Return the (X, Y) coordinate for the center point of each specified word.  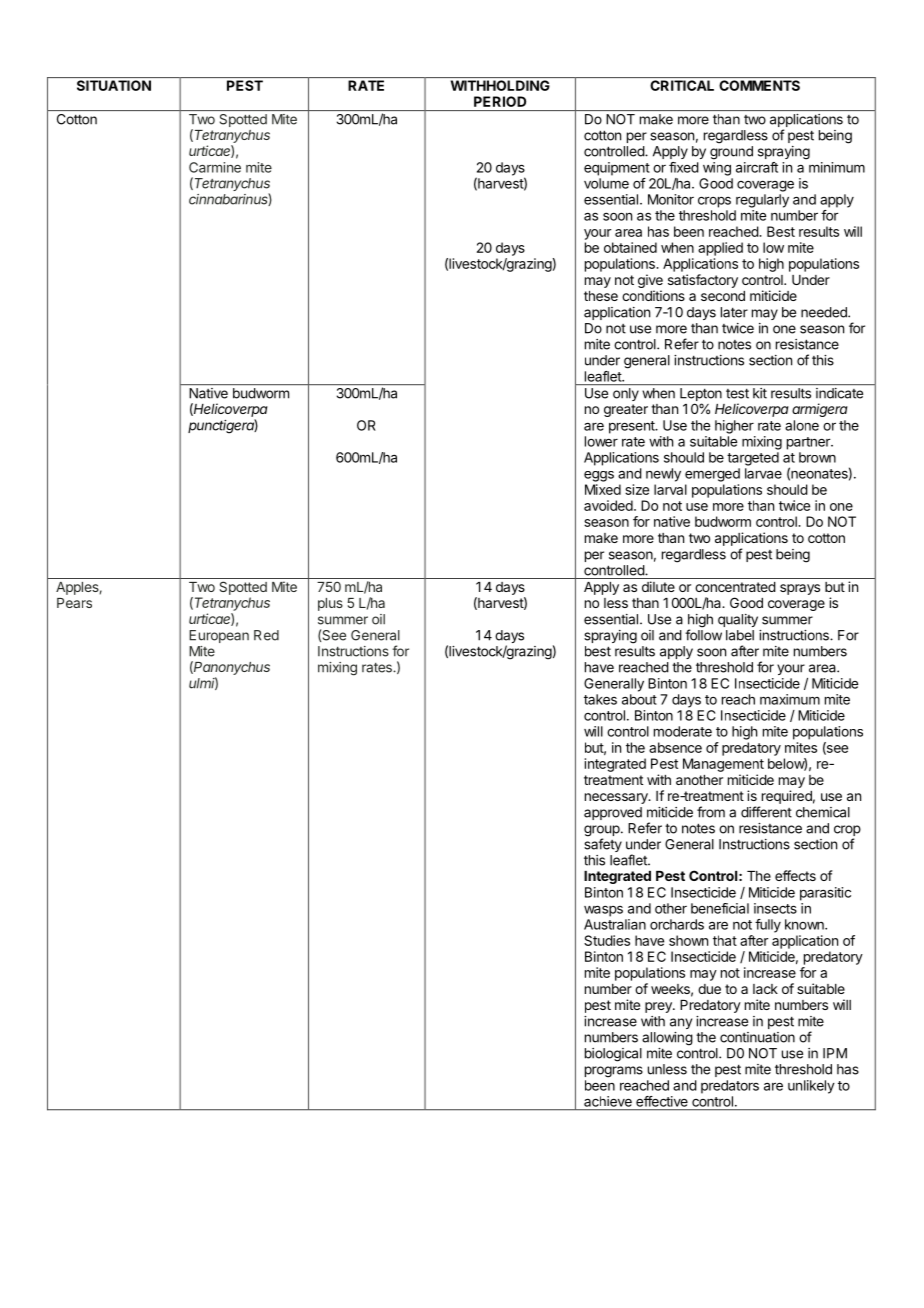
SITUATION (114, 85)
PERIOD (500, 101)
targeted (753, 459)
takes (600, 699)
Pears (74, 603)
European (219, 636)
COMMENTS (759, 85)
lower (601, 441)
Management (723, 765)
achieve (608, 1101)
